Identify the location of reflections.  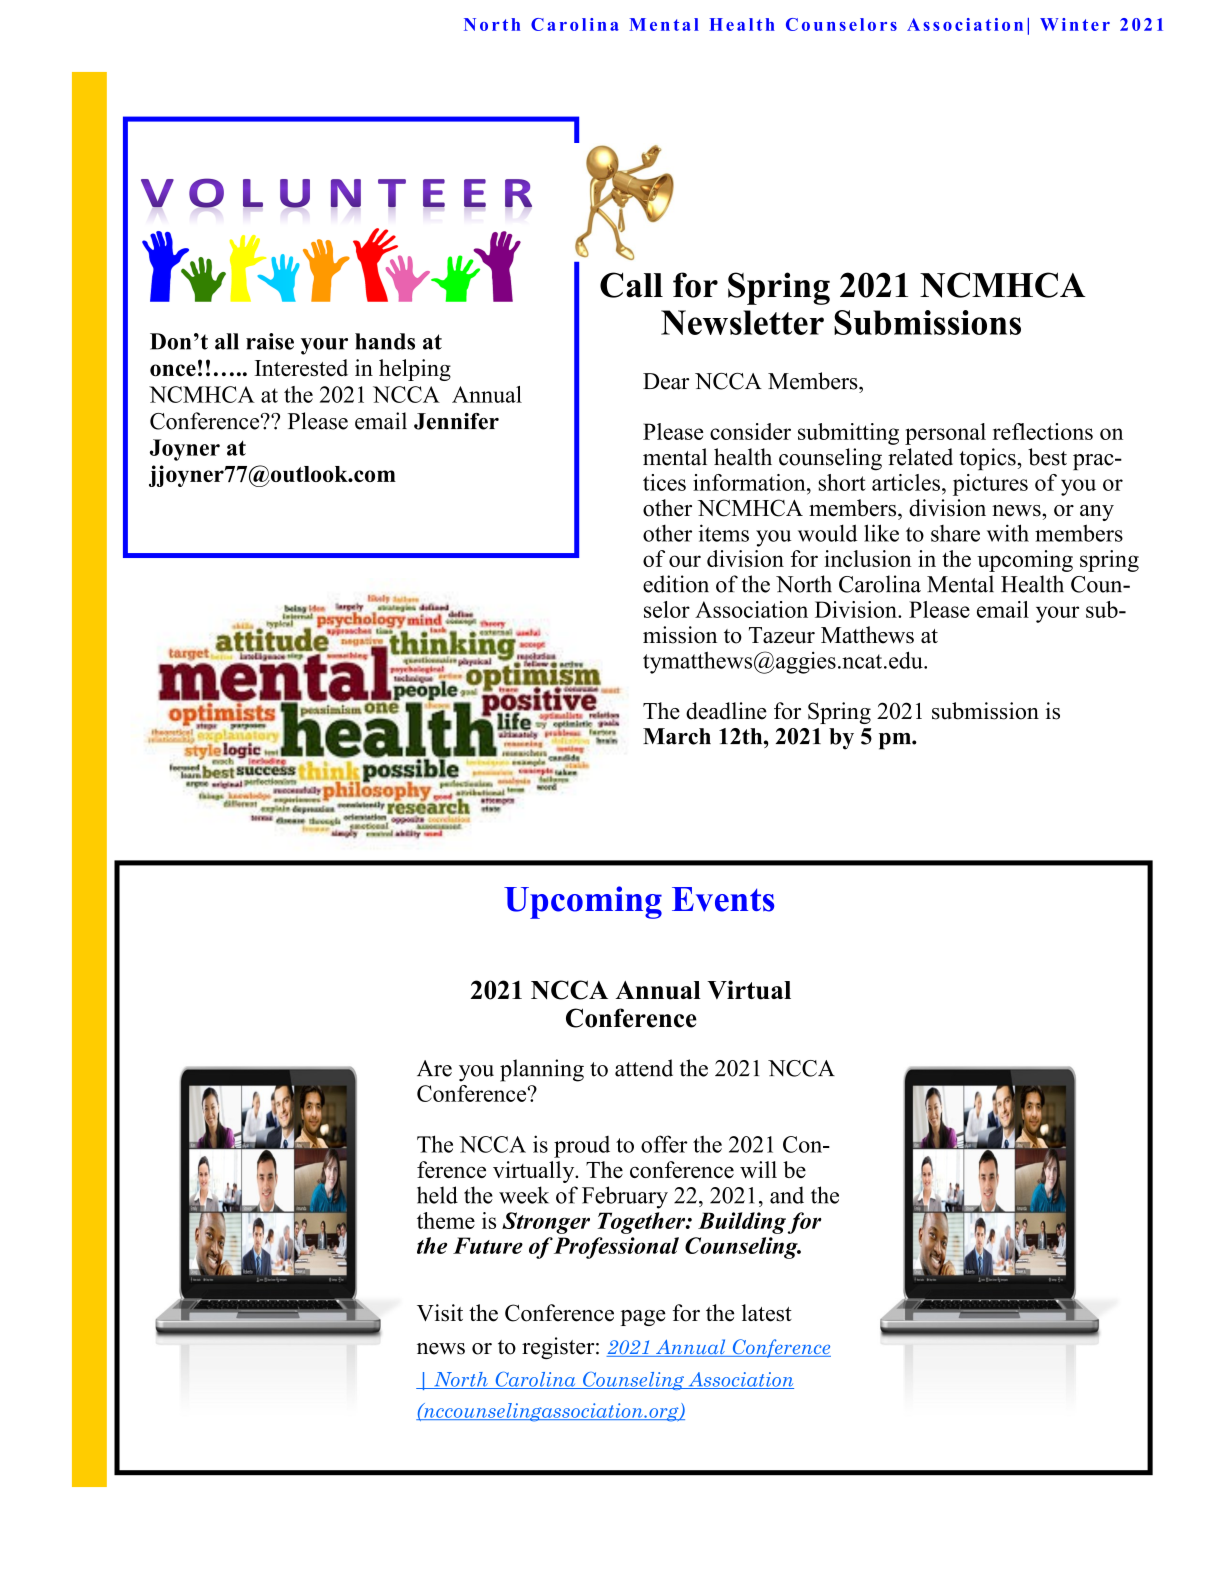
(1043, 431).
